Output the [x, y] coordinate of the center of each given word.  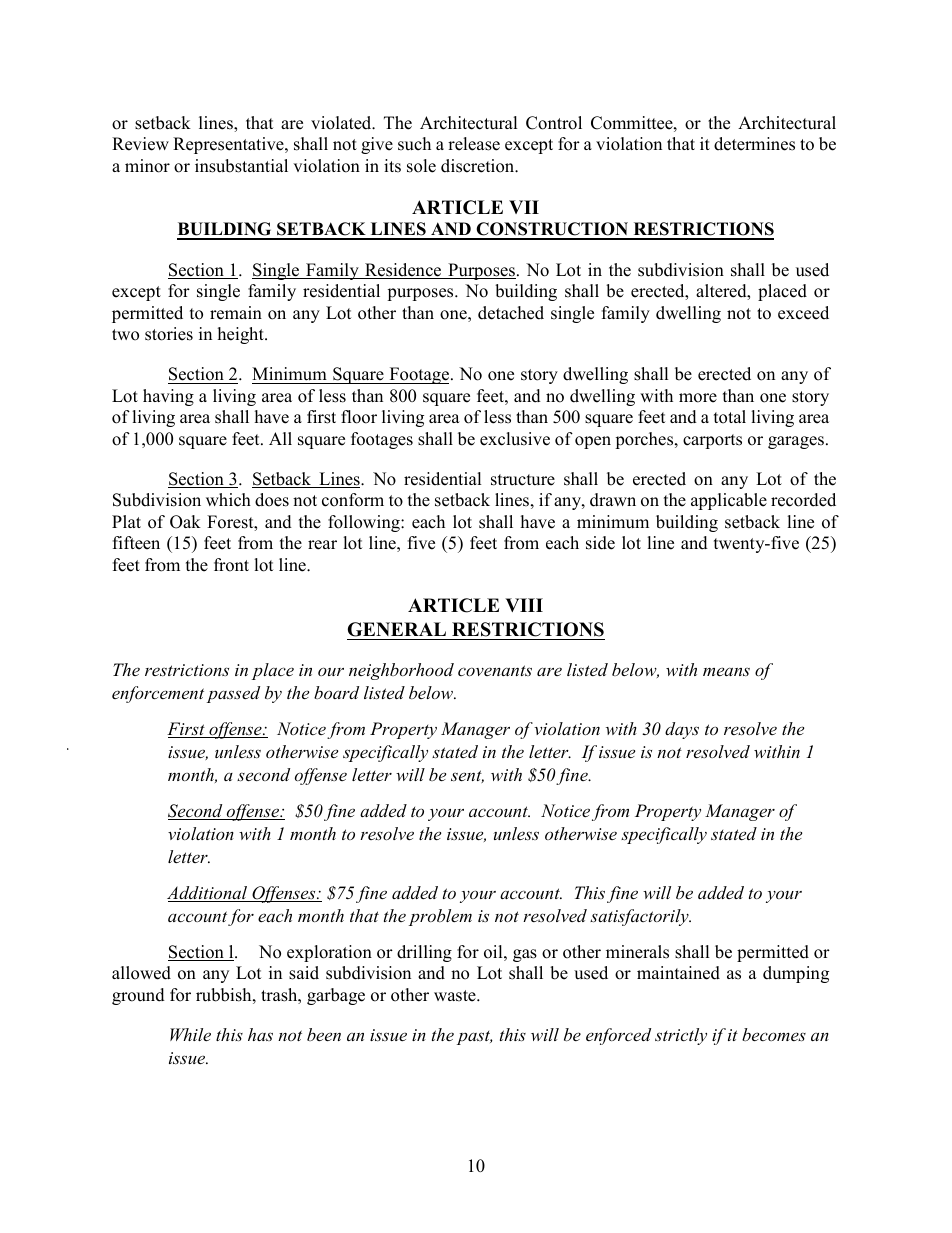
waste [456, 996]
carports [712, 441]
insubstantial [241, 166]
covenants [495, 670]
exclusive [515, 439]
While [190, 1034]
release [474, 144]
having [168, 397]
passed [233, 694]
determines [754, 144]
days [682, 730]
